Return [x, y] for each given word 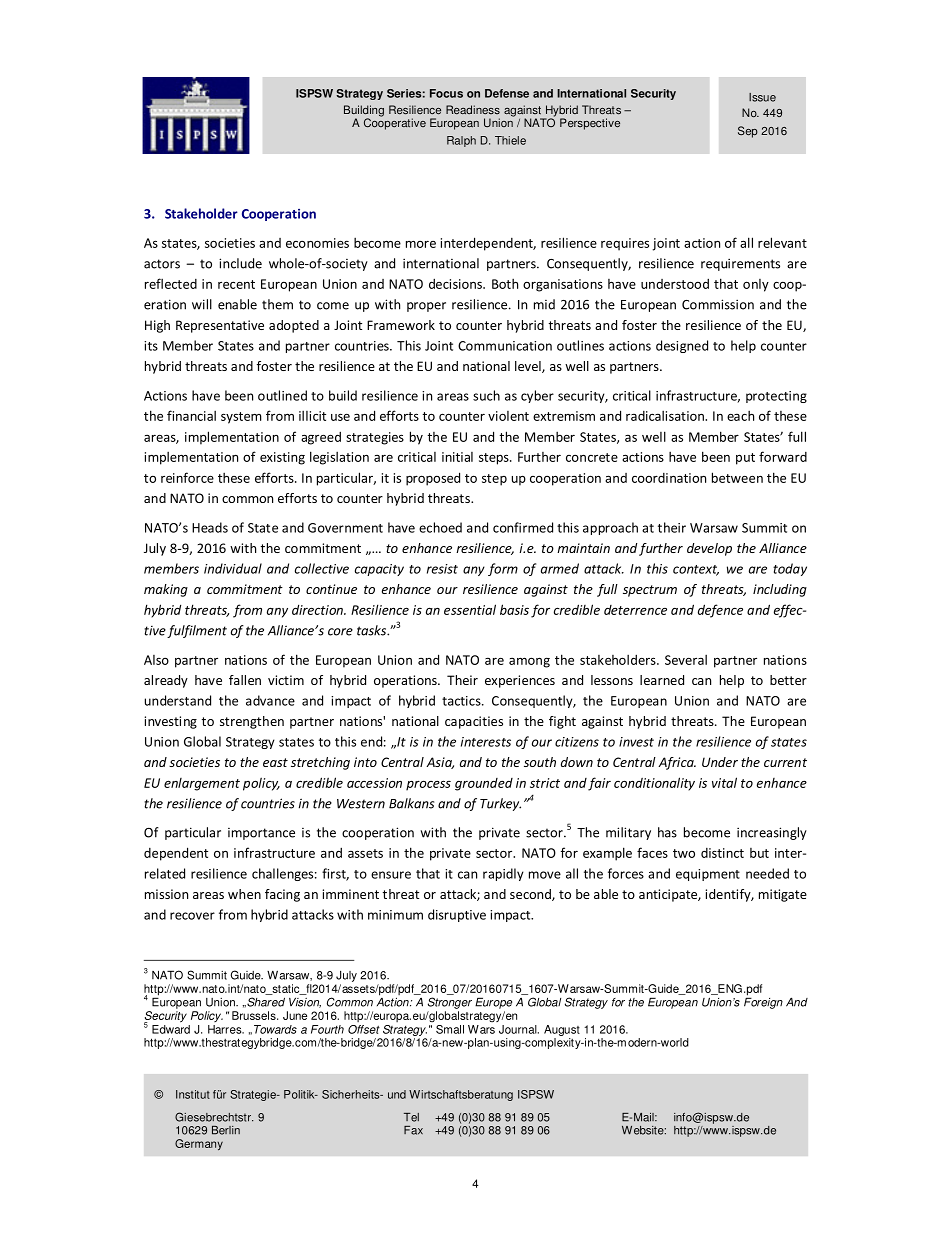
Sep [748, 132]
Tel [411, 1117]
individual [233, 568]
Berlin [226, 1130]
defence [720, 611]
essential [470, 609]
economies [317, 243]
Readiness [473, 109]
